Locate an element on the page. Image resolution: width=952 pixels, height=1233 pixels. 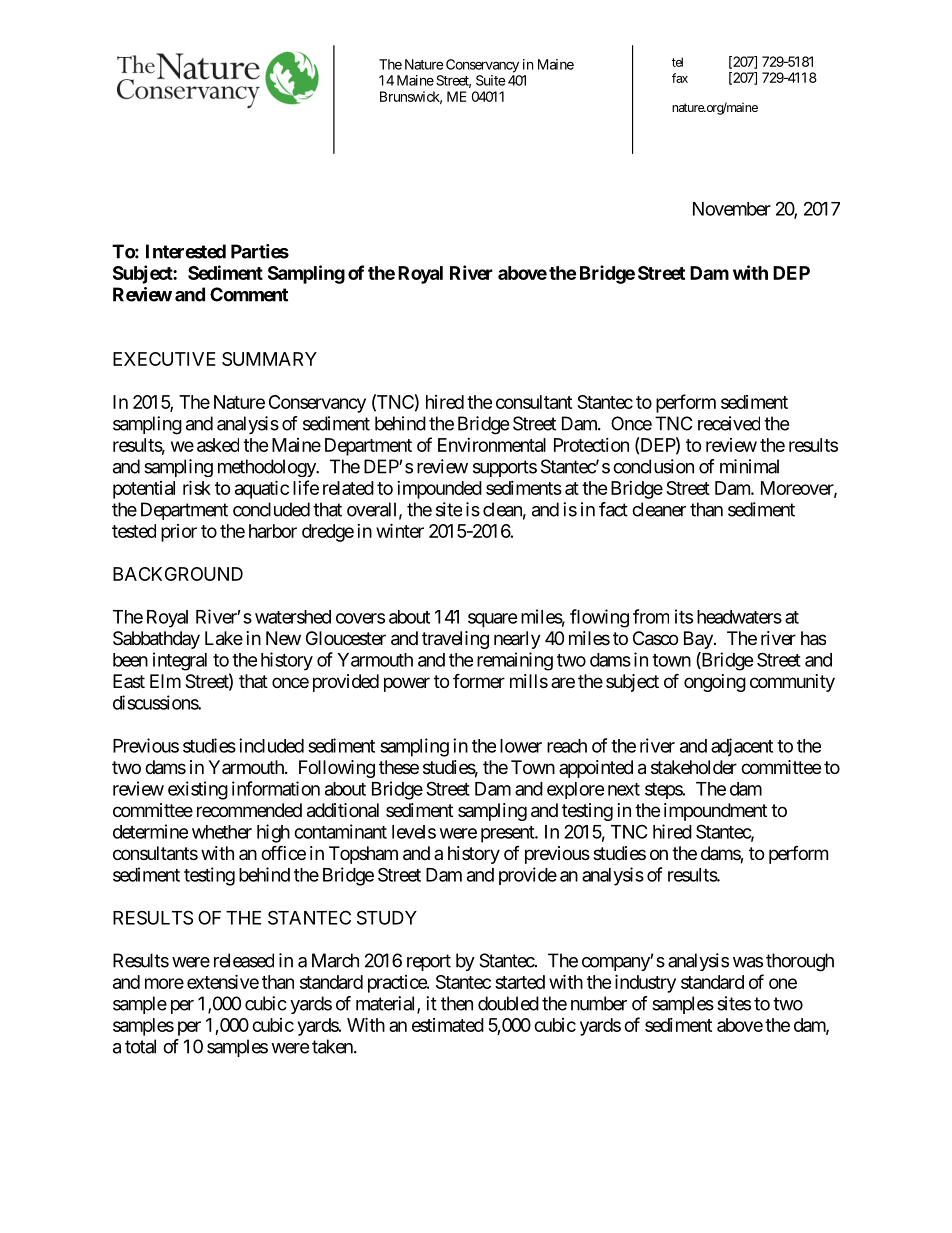
former is located at coordinates (479, 680).
